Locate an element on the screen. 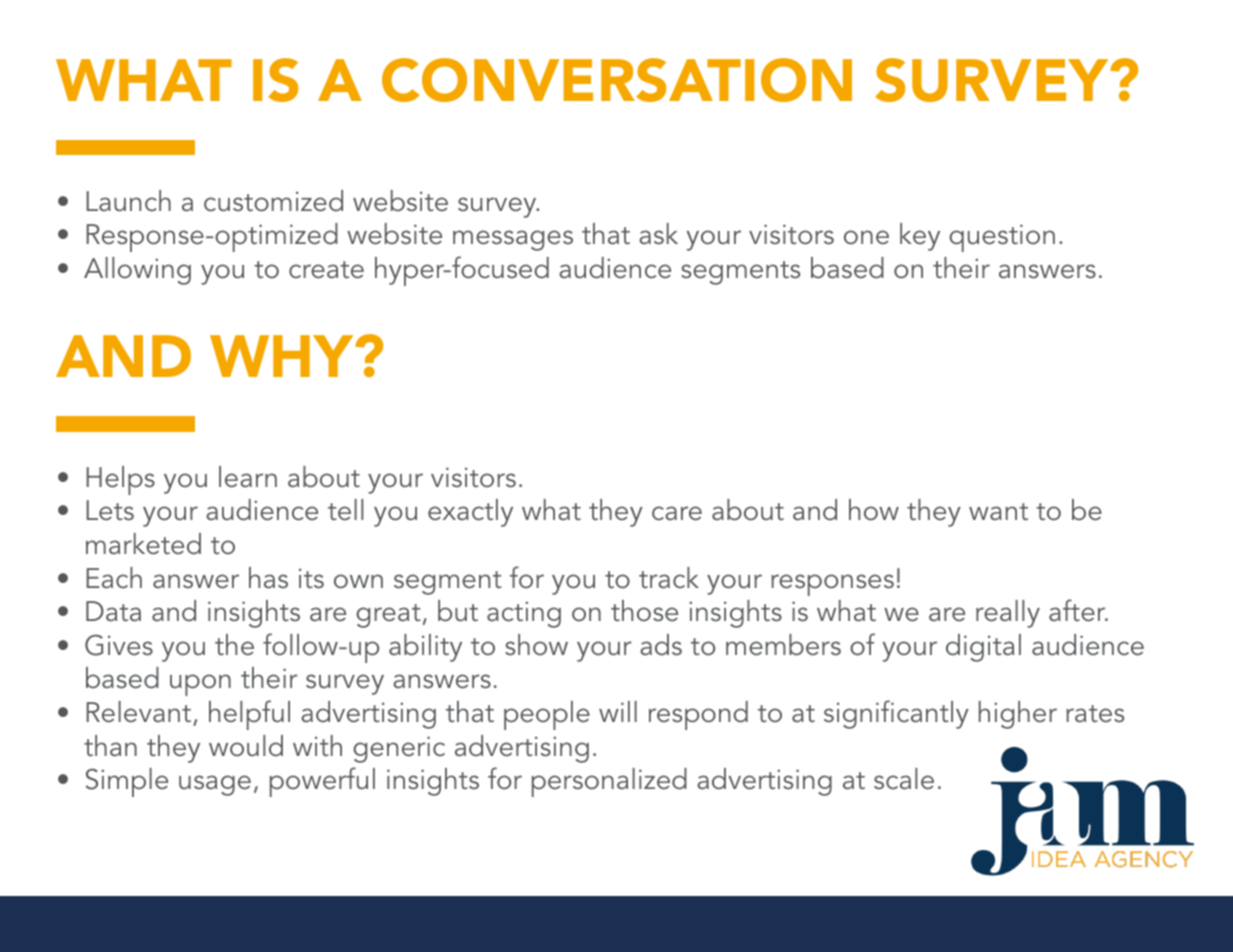 The height and width of the screenshot is (952, 1233). personalized is located at coordinates (609, 782).
